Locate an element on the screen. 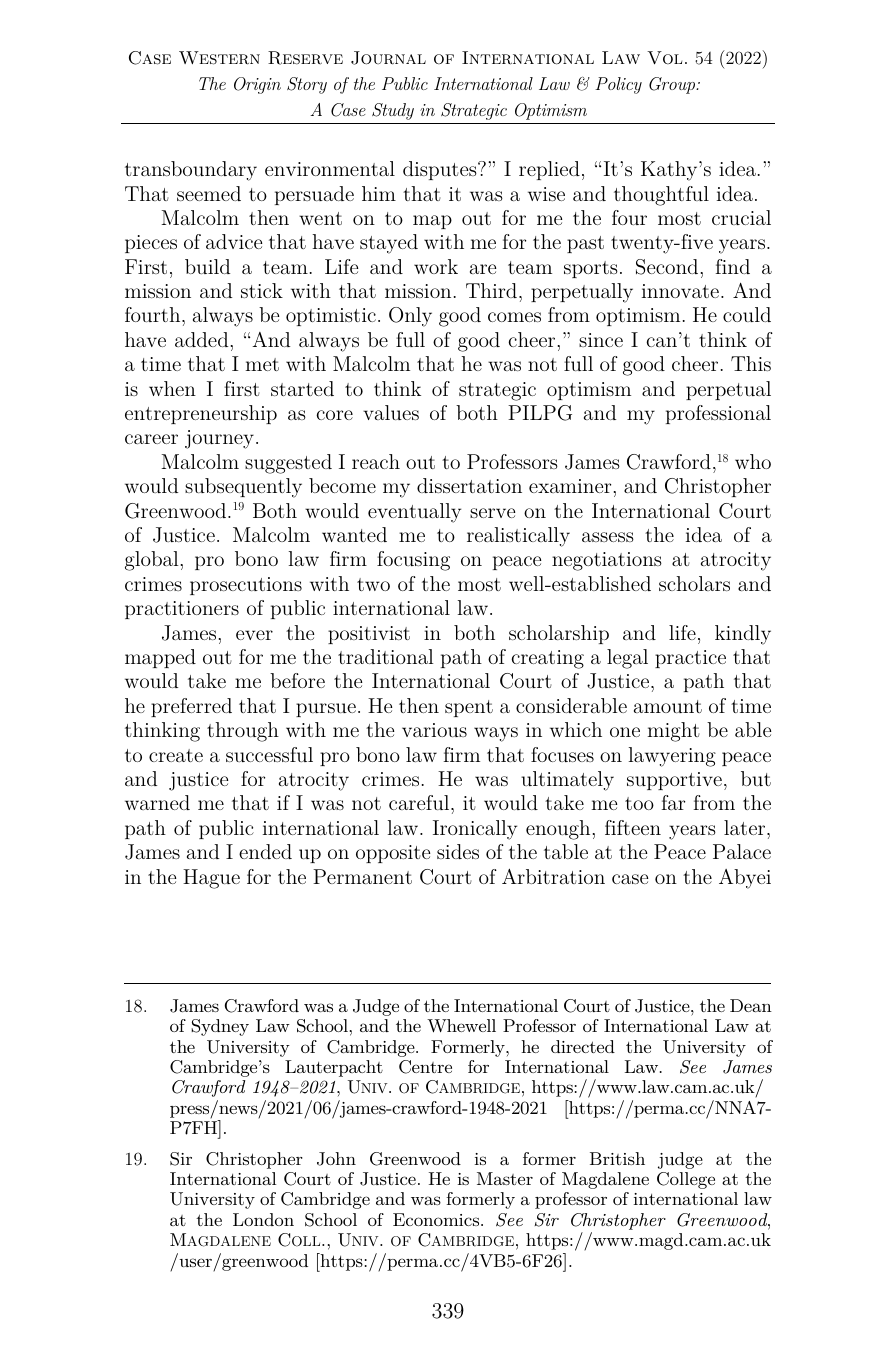 The width and height of the screenshot is (896, 1354). traditional is located at coordinates (386, 656).
